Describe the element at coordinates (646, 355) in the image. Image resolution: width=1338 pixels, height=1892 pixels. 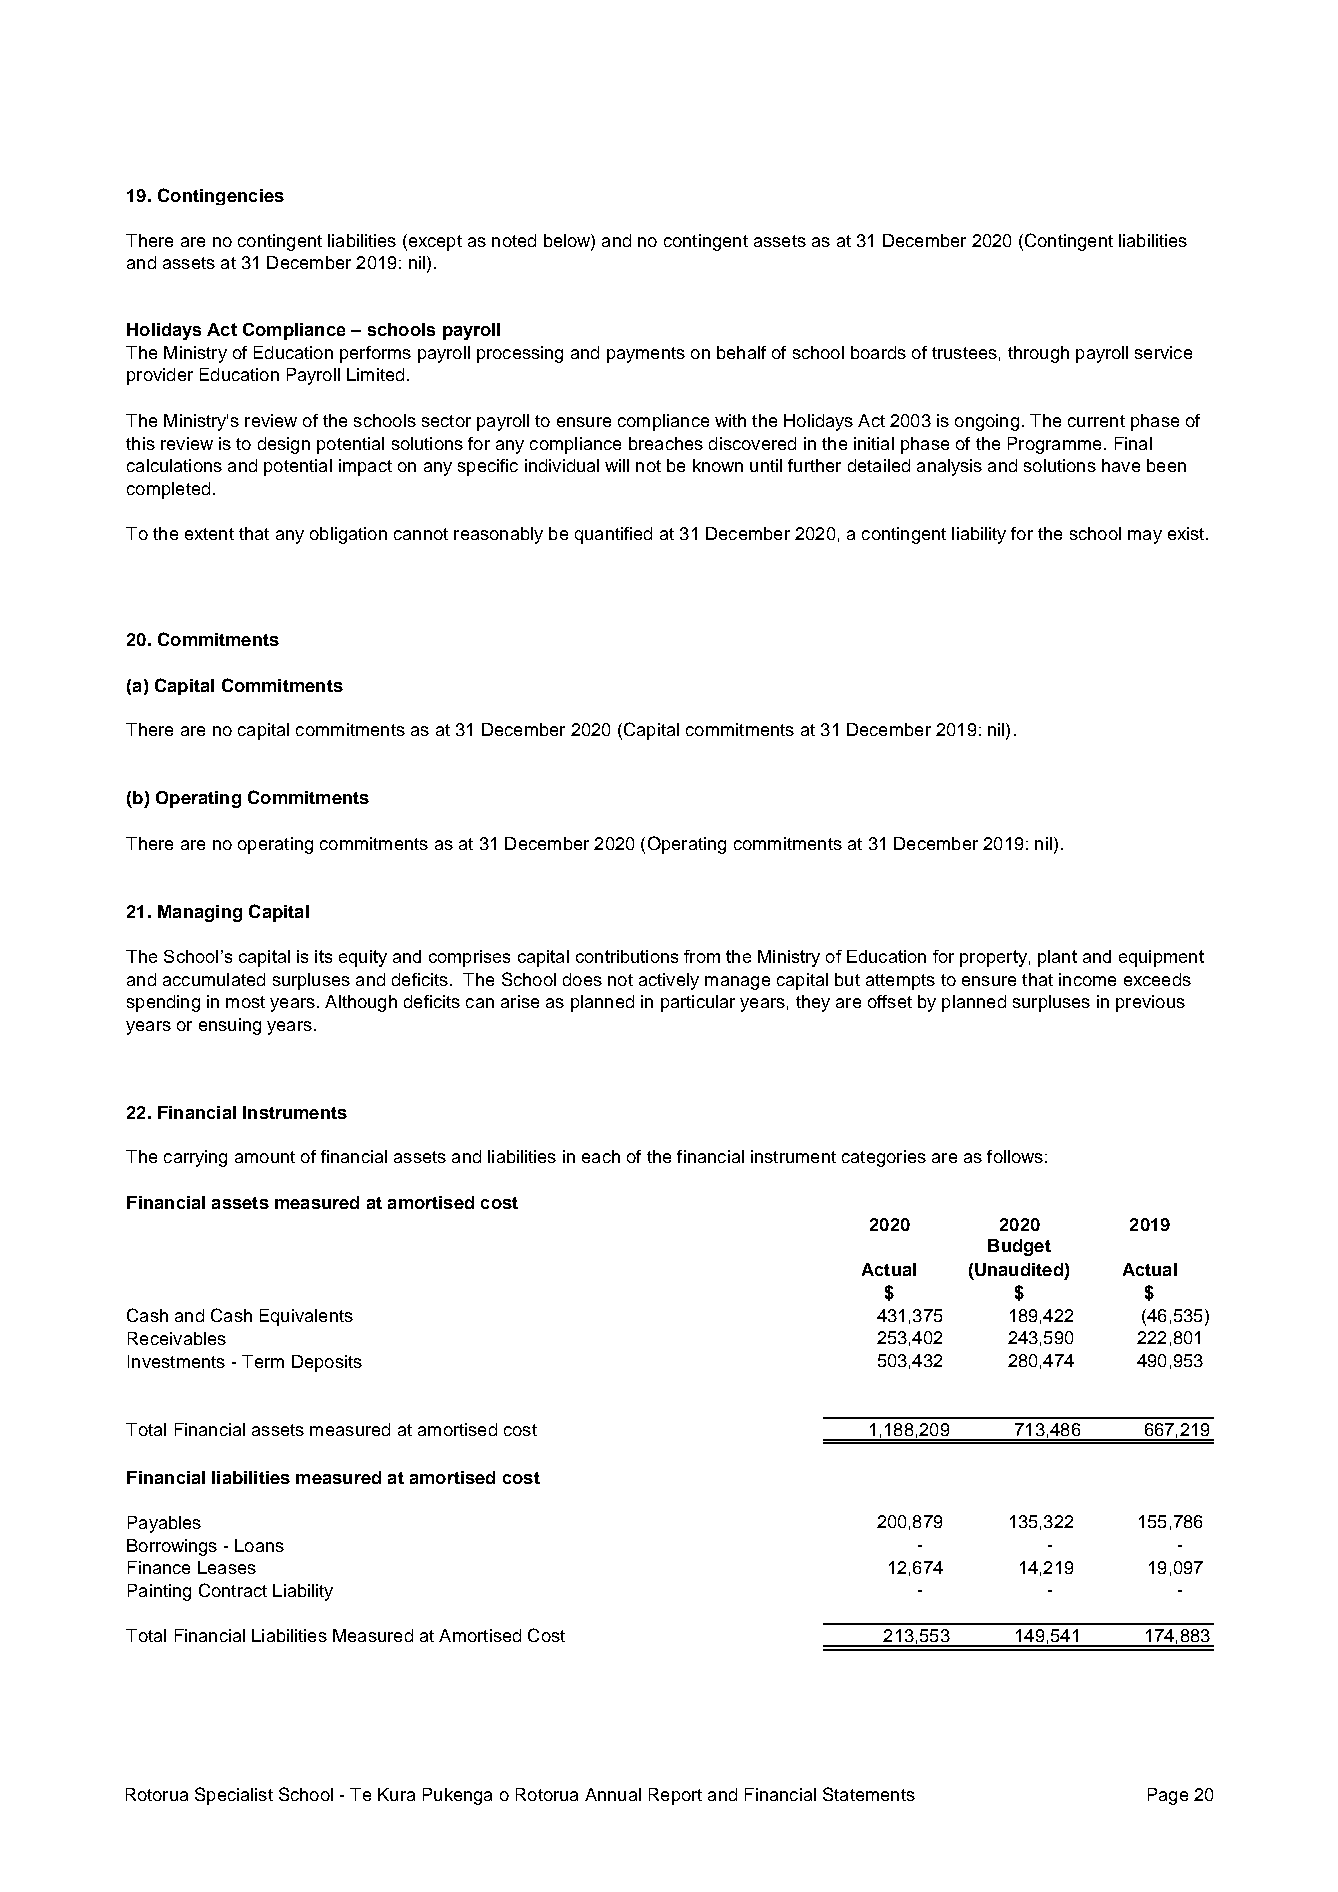
I see `payments` at that location.
